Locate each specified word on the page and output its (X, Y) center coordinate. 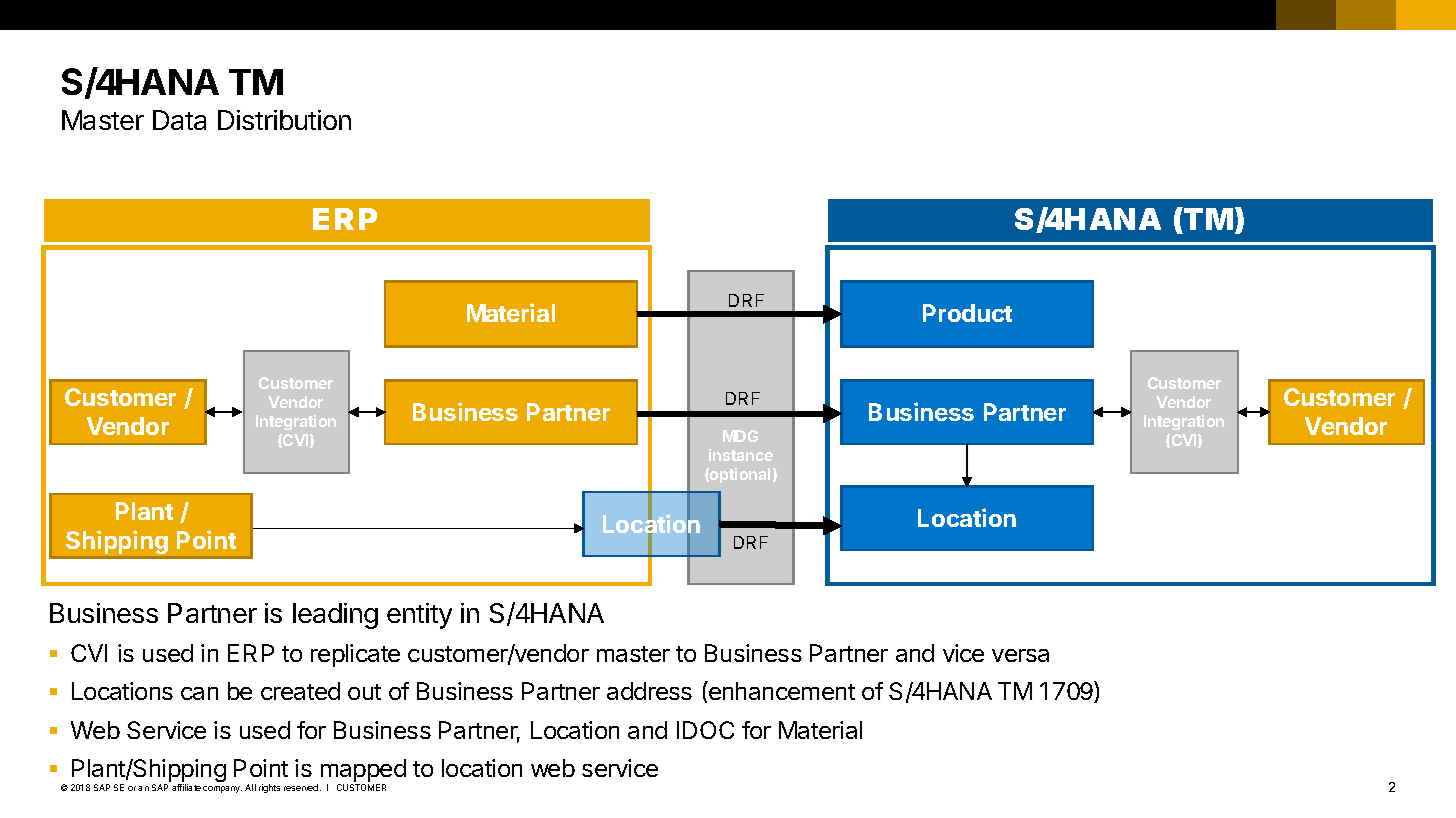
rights (269, 788)
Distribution (284, 120)
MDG (740, 436)
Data (179, 120)
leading (335, 616)
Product (967, 313)
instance (741, 455)
